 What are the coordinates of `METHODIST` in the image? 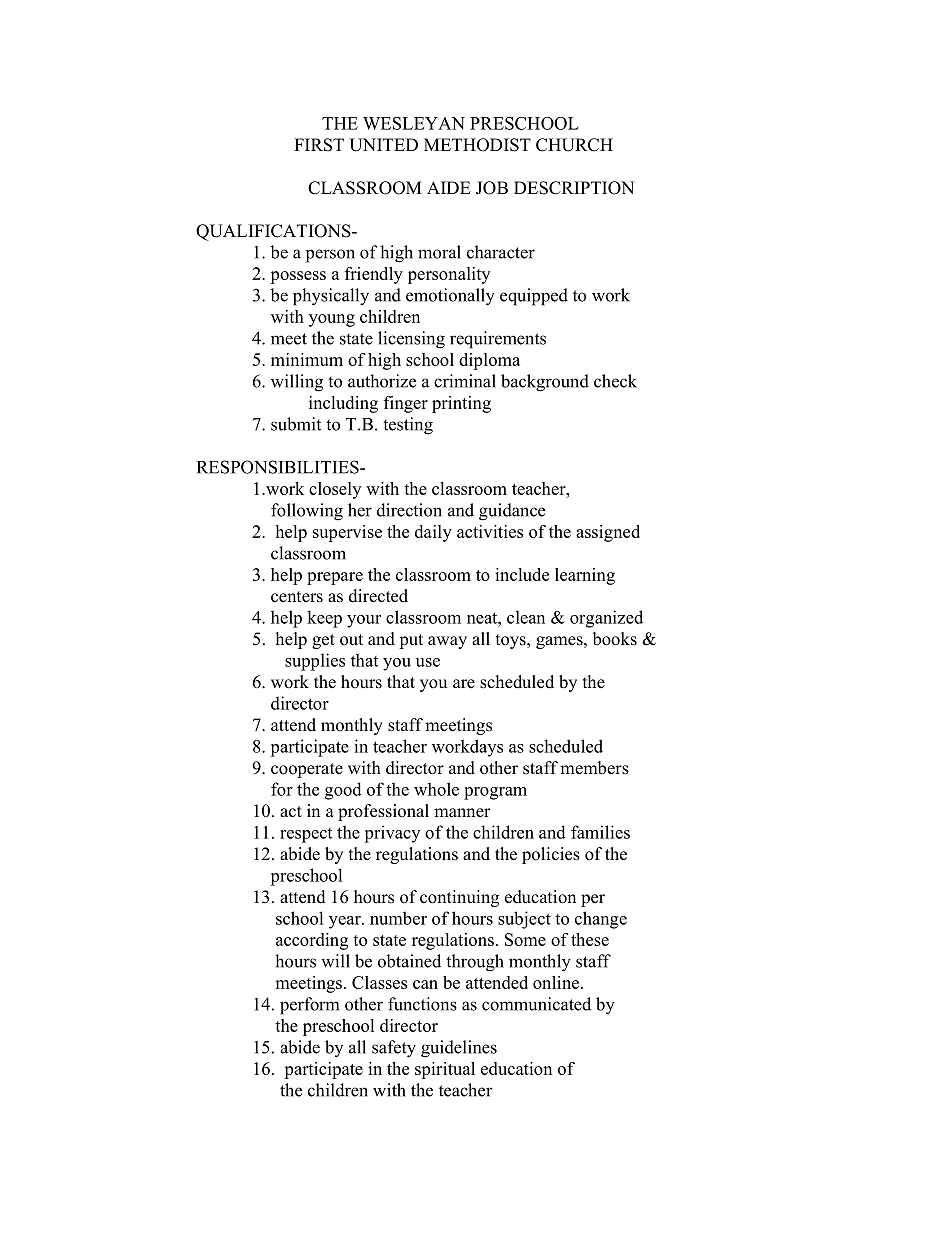 It's located at (477, 145).
